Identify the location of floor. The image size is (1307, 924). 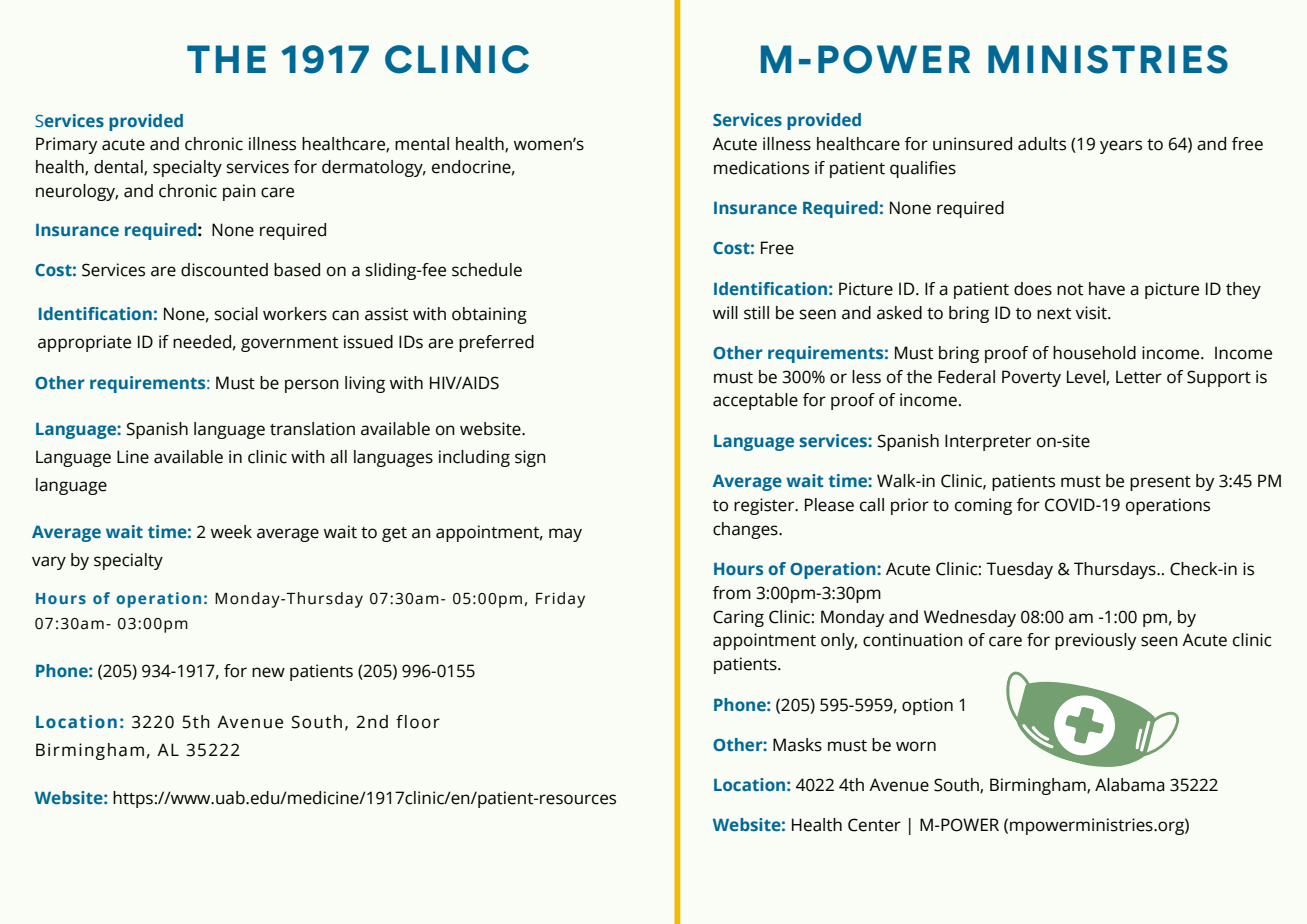
(418, 722).
